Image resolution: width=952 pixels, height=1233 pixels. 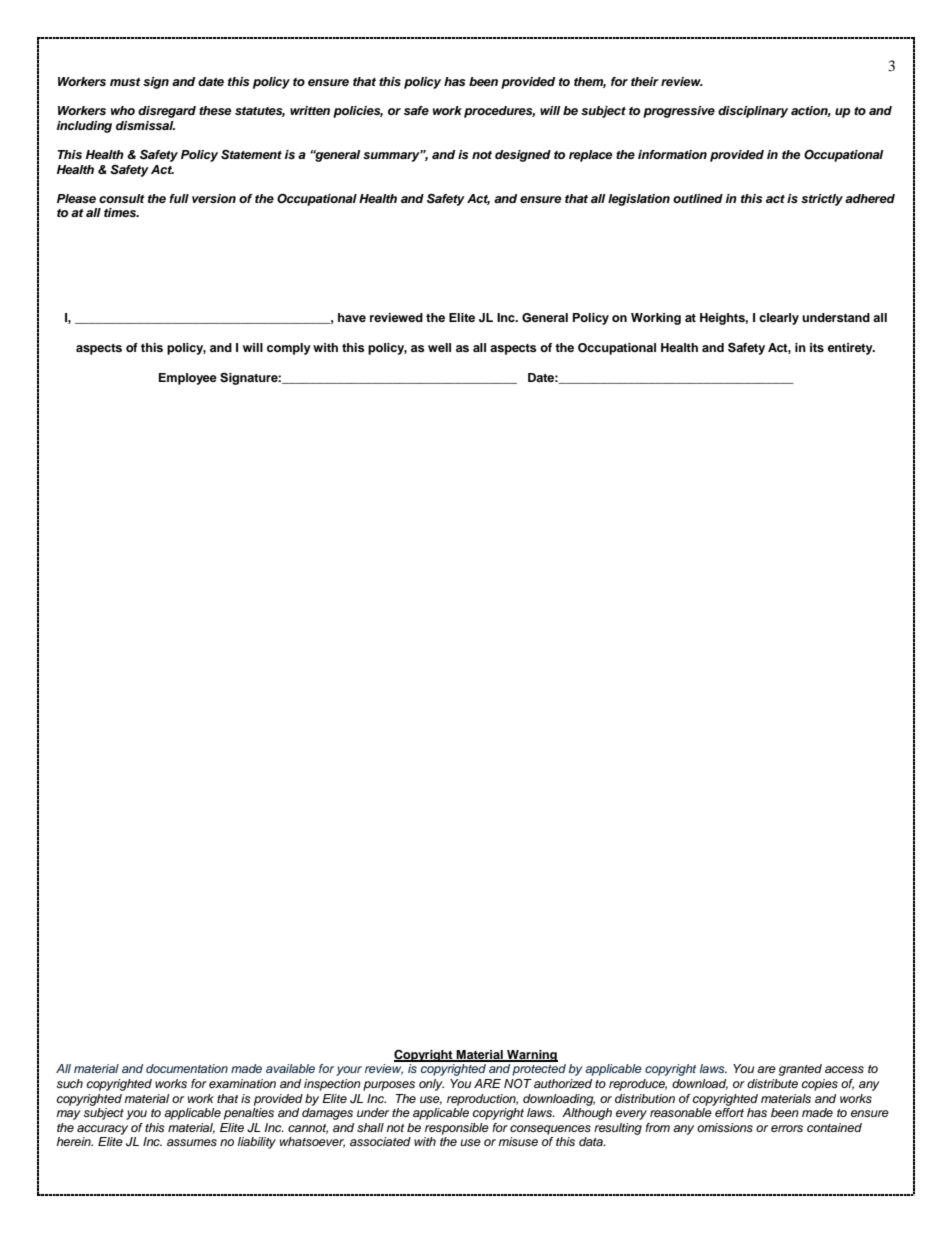 What do you see at coordinates (188, 379) in the image?
I see `Employee` at bounding box center [188, 379].
